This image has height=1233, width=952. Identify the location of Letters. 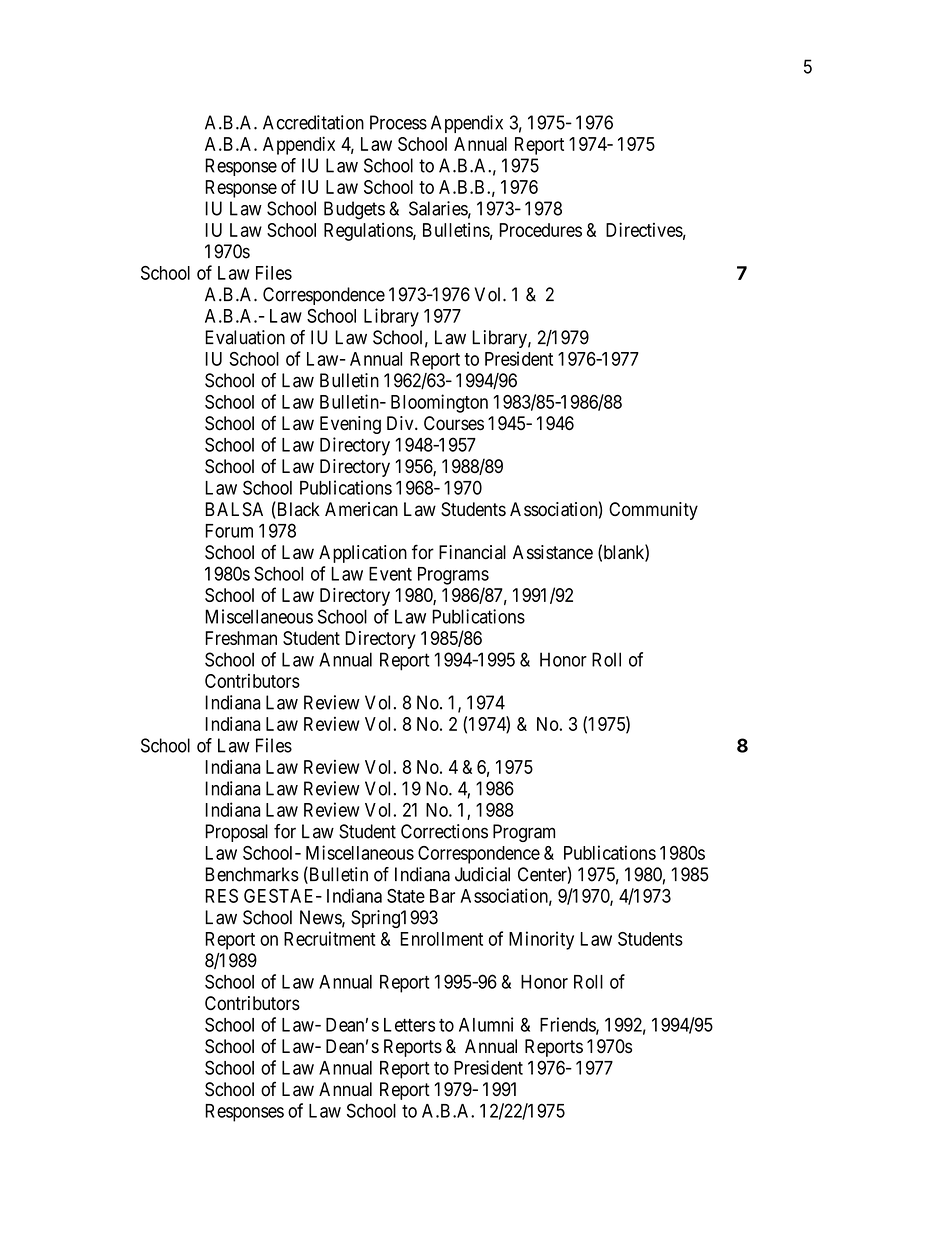
(409, 1025).
